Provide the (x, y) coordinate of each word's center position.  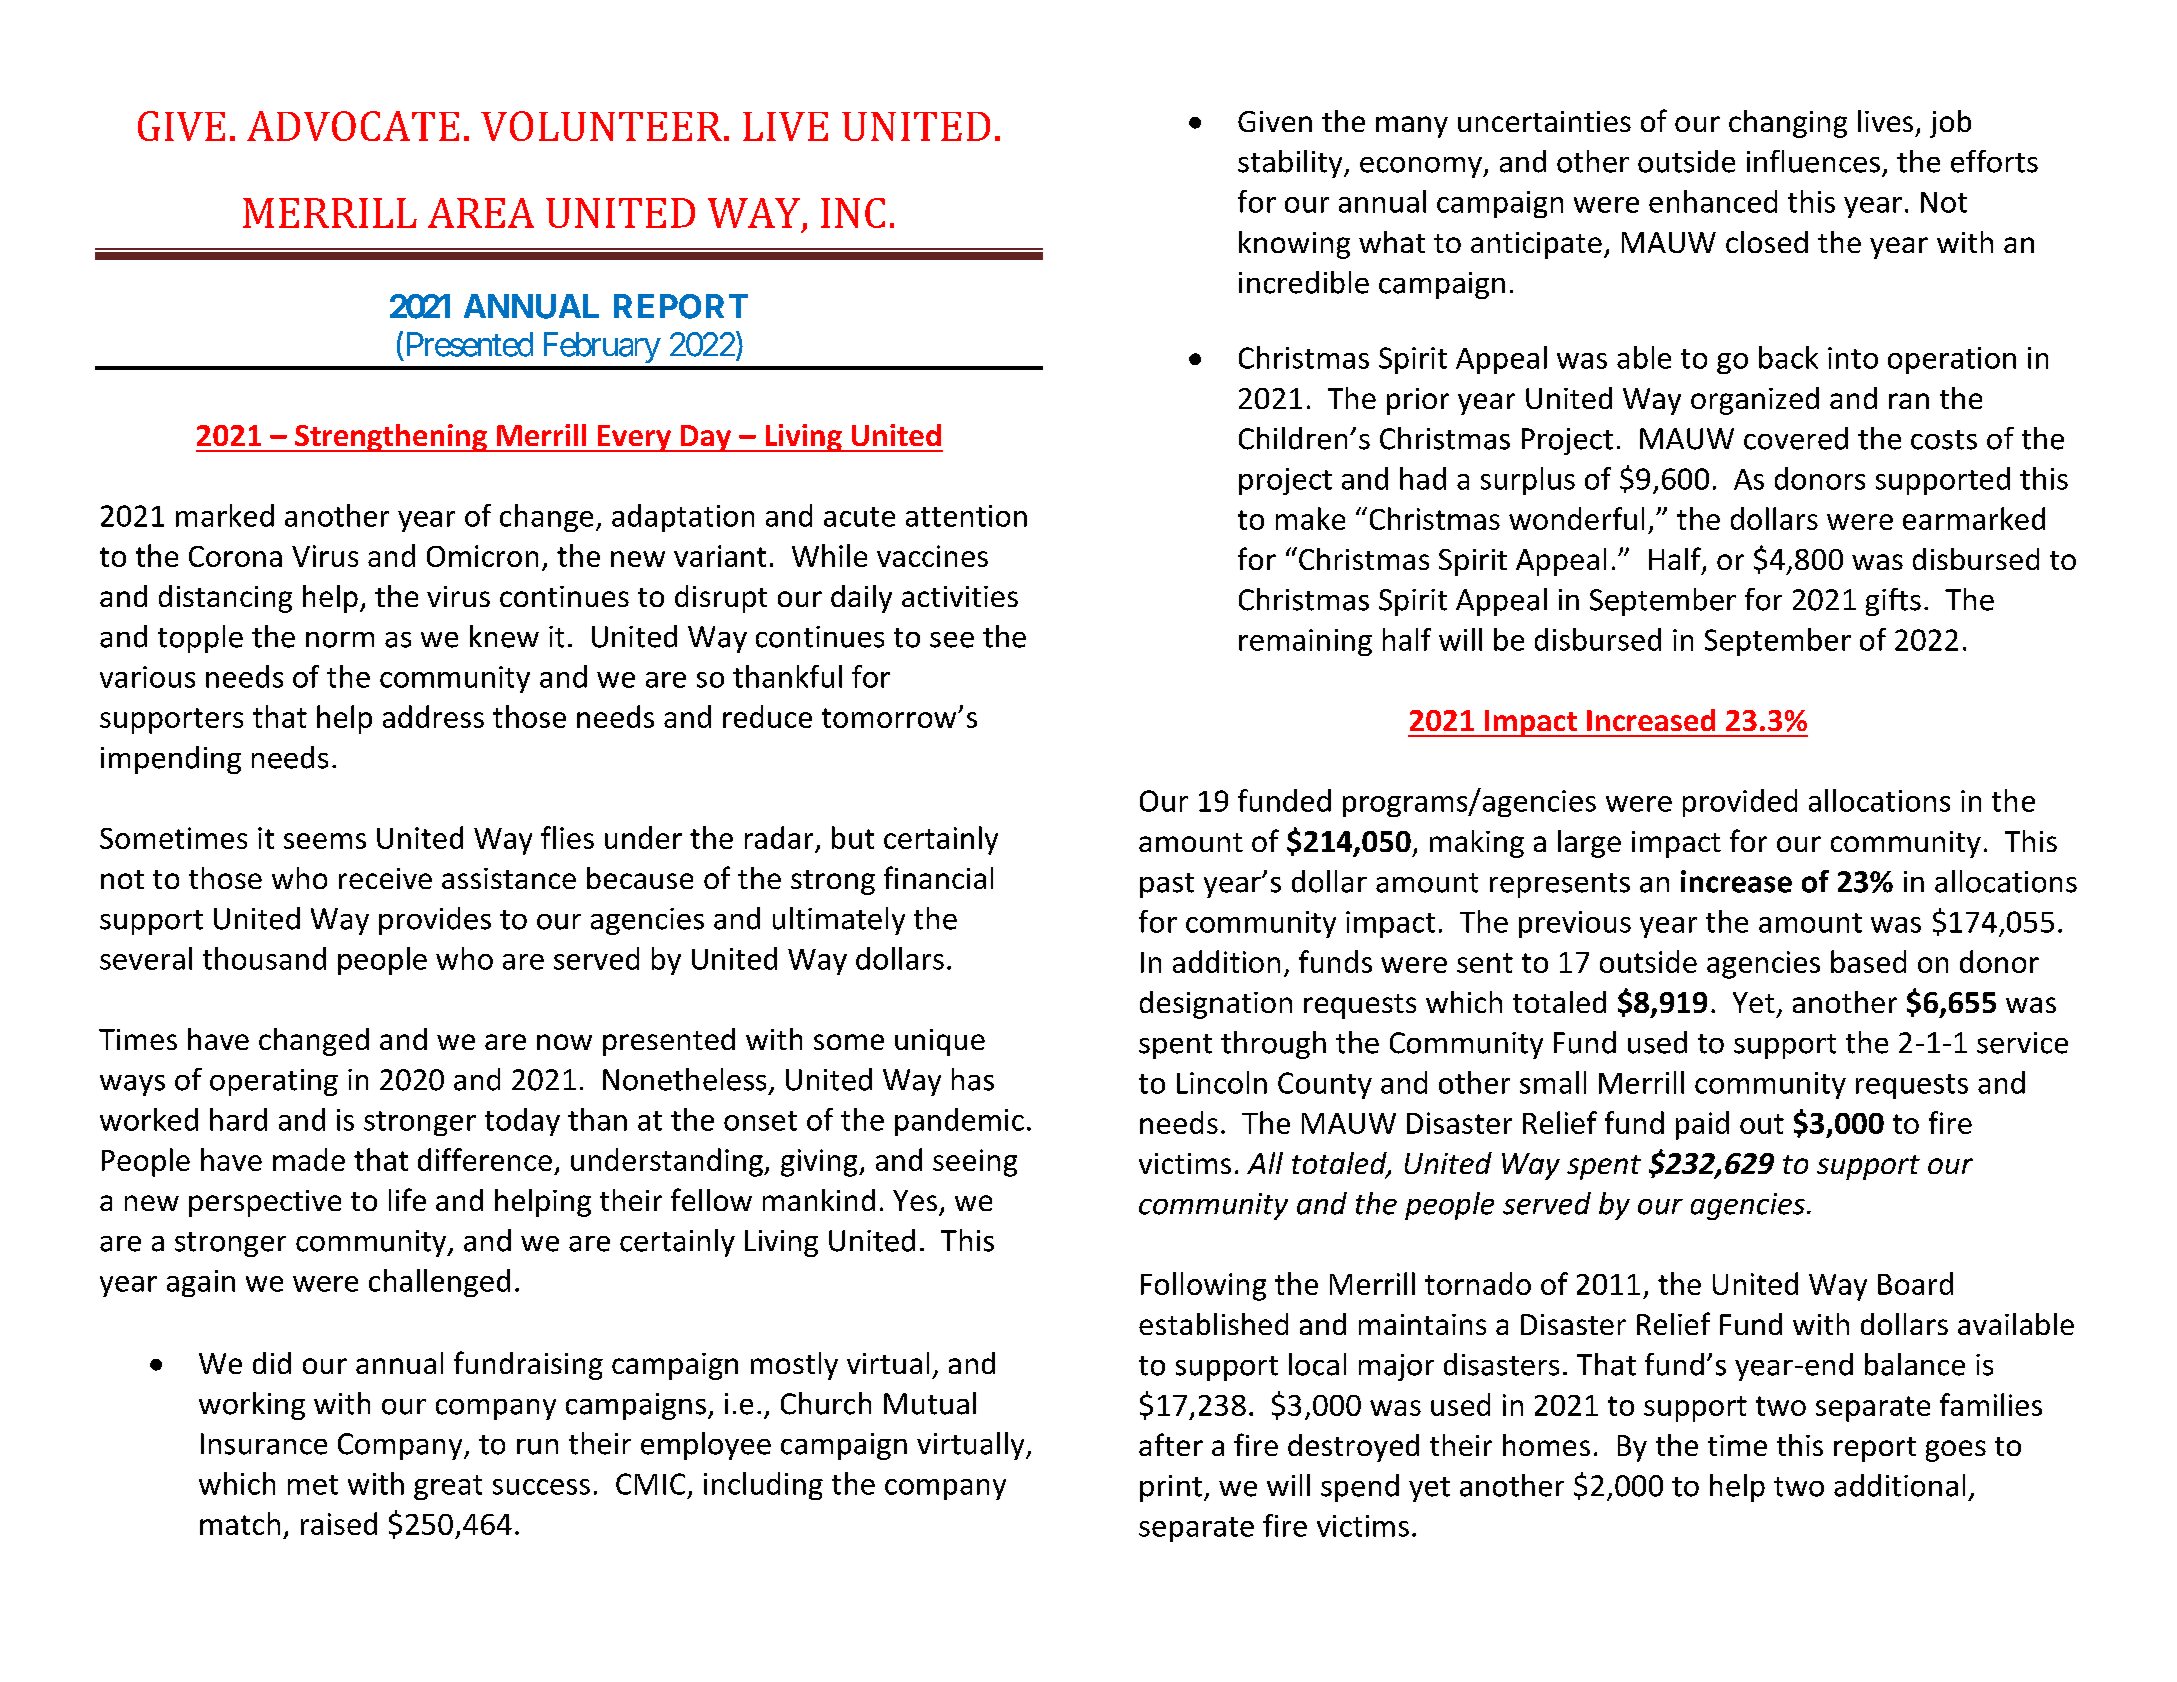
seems (325, 841)
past (1167, 885)
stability (1291, 164)
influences (1813, 161)
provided (1740, 803)
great (448, 1487)
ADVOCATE (353, 126)
